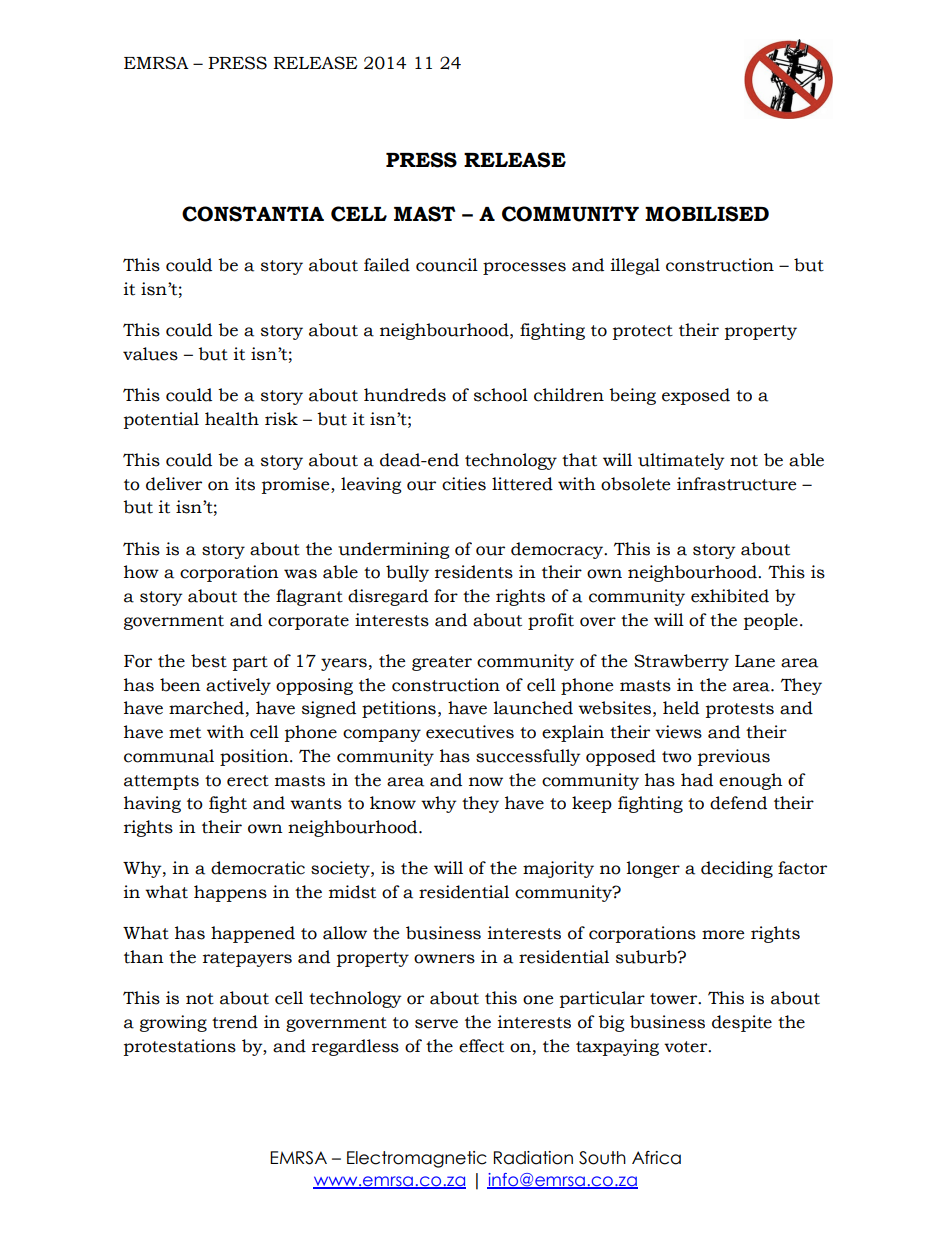 The image size is (952, 1233). Describe the element at coordinates (393, 803) in the screenshot. I see `know` at that location.
